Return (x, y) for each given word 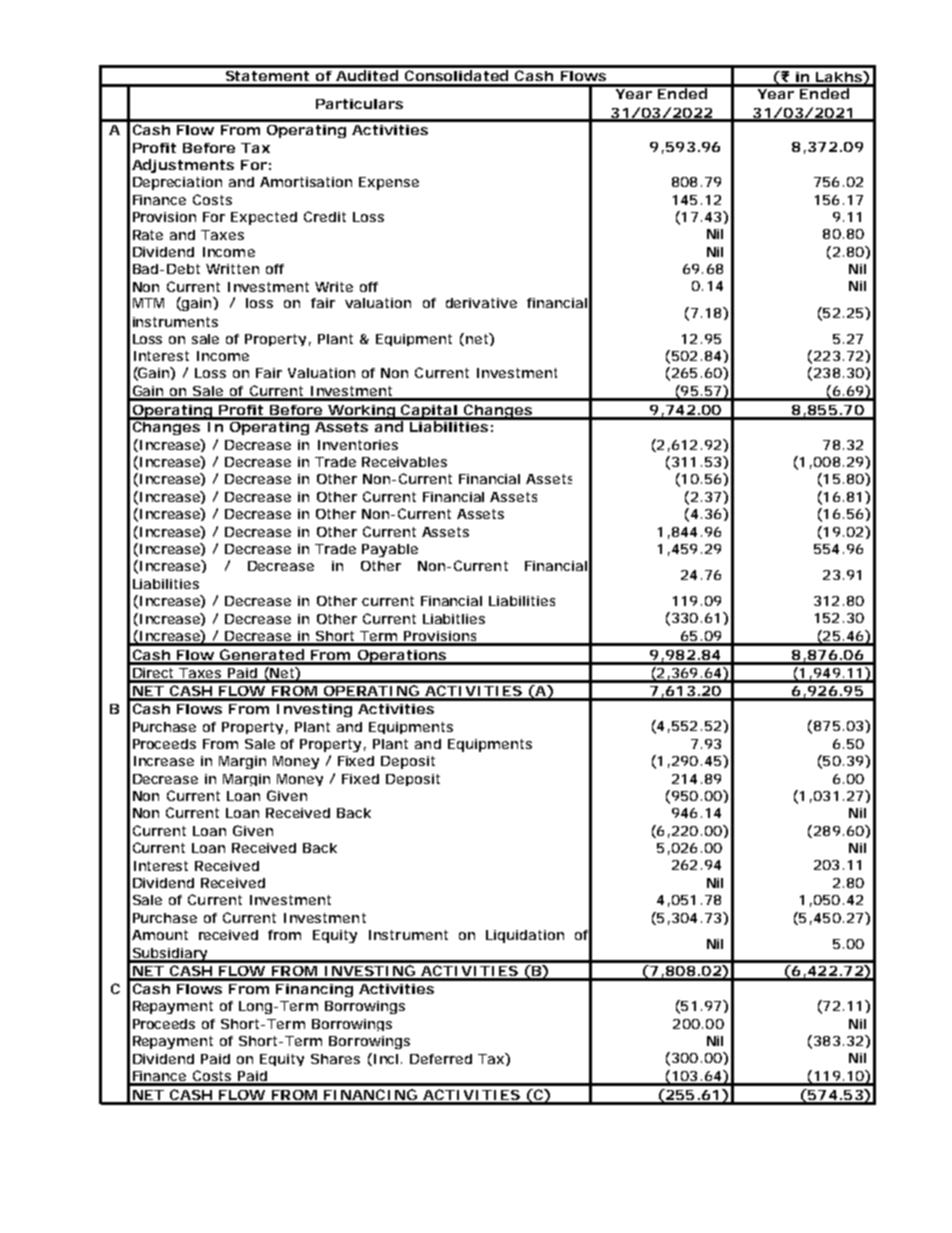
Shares (335, 1059)
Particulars (359, 104)
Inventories (358, 445)
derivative (481, 303)
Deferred (441, 1059)
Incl (384, 1059)
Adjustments (183, 166)
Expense (389, 183)
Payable (390, 550)
